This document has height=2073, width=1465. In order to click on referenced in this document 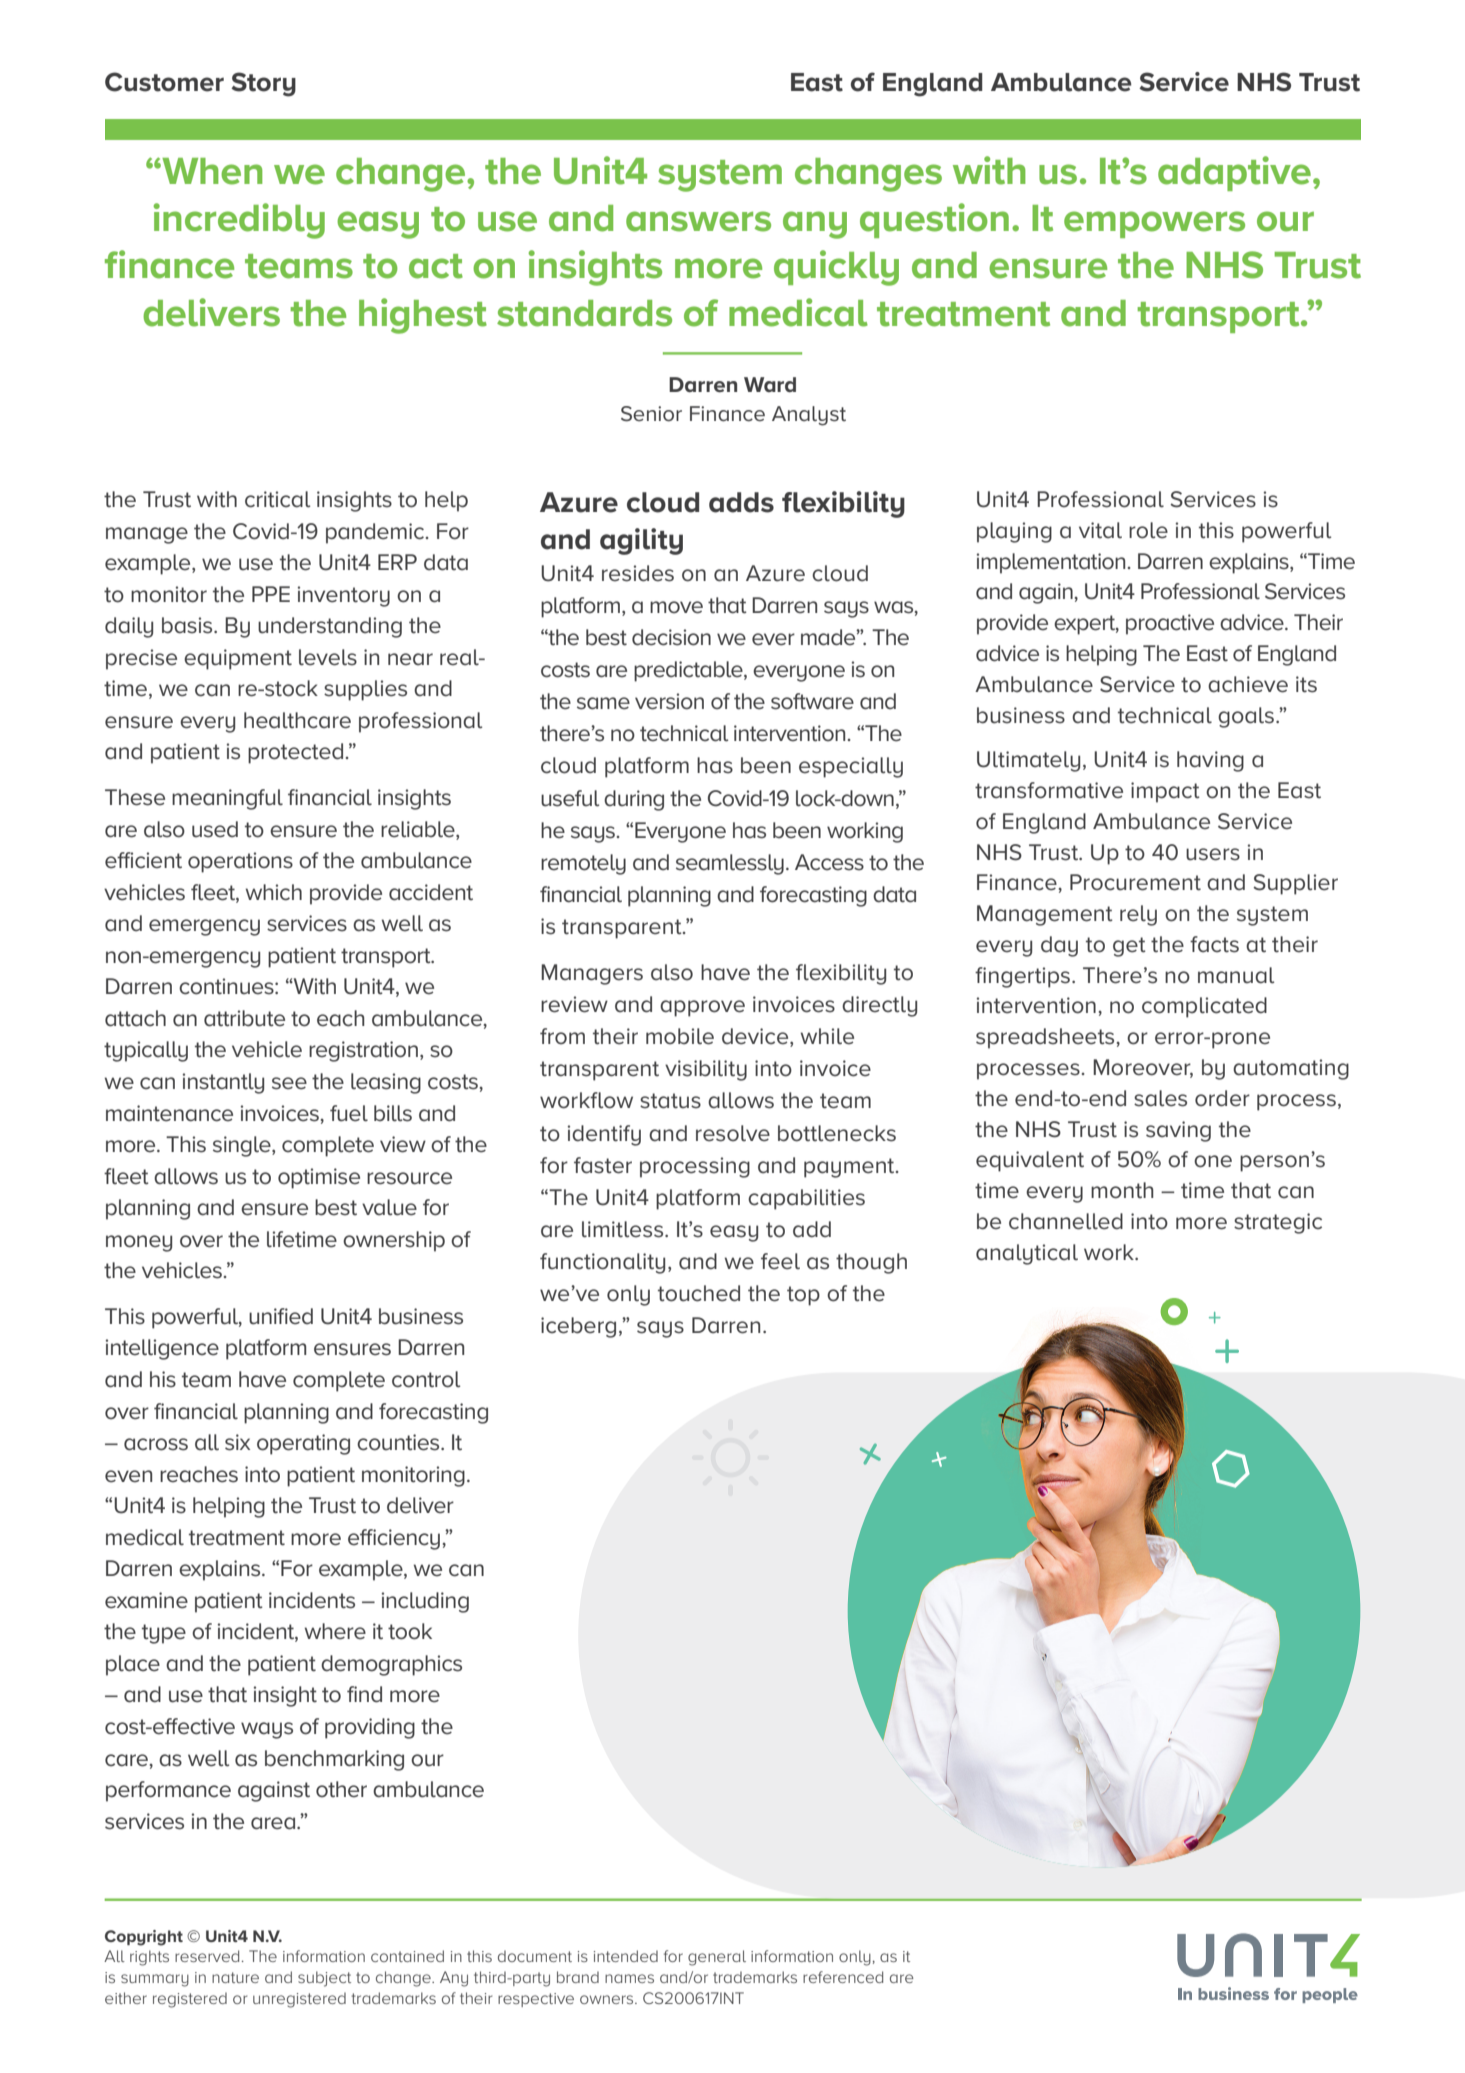, I will do `click(843, 1977)`.
